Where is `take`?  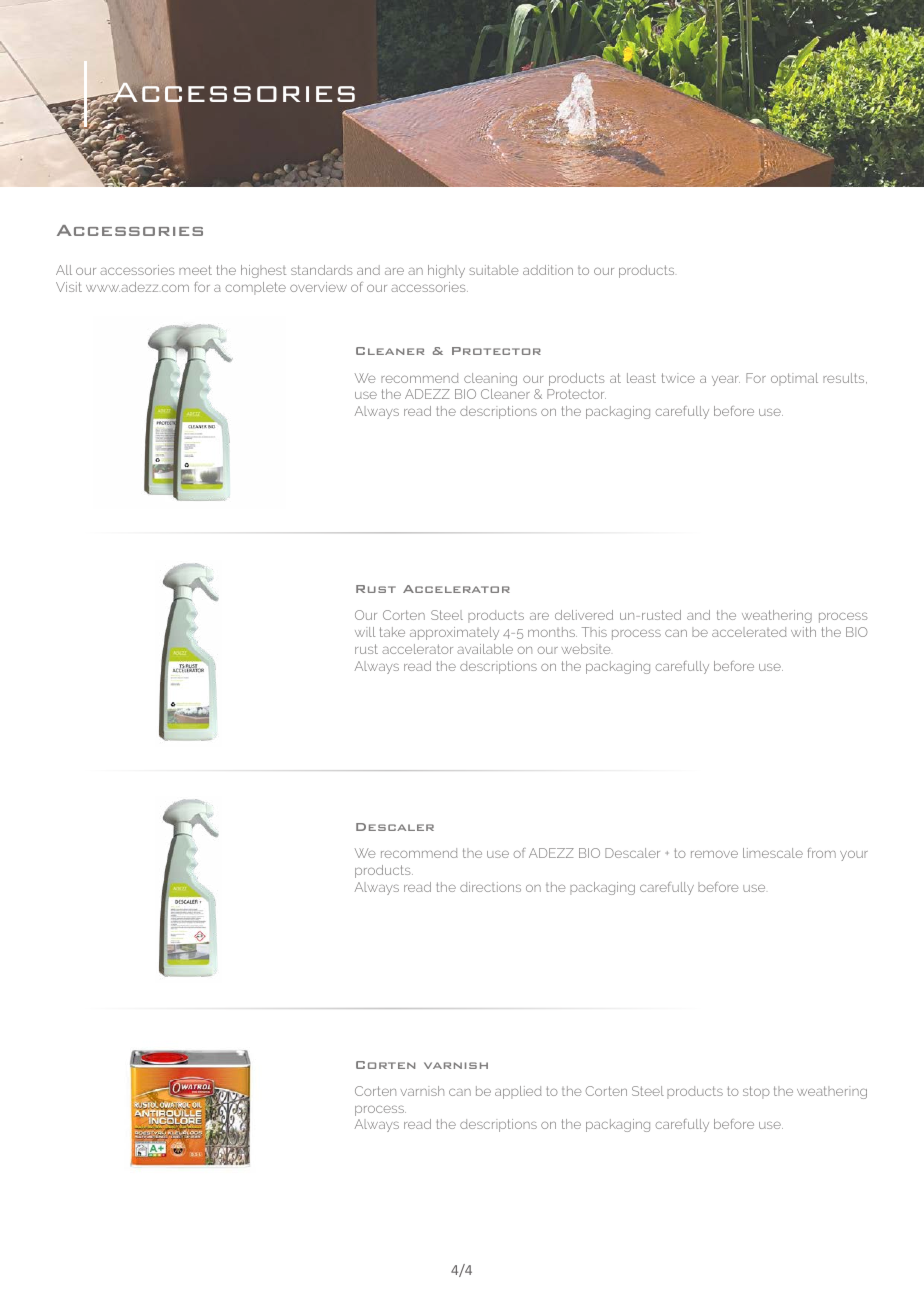
take is located at coordinates (392, 632).
